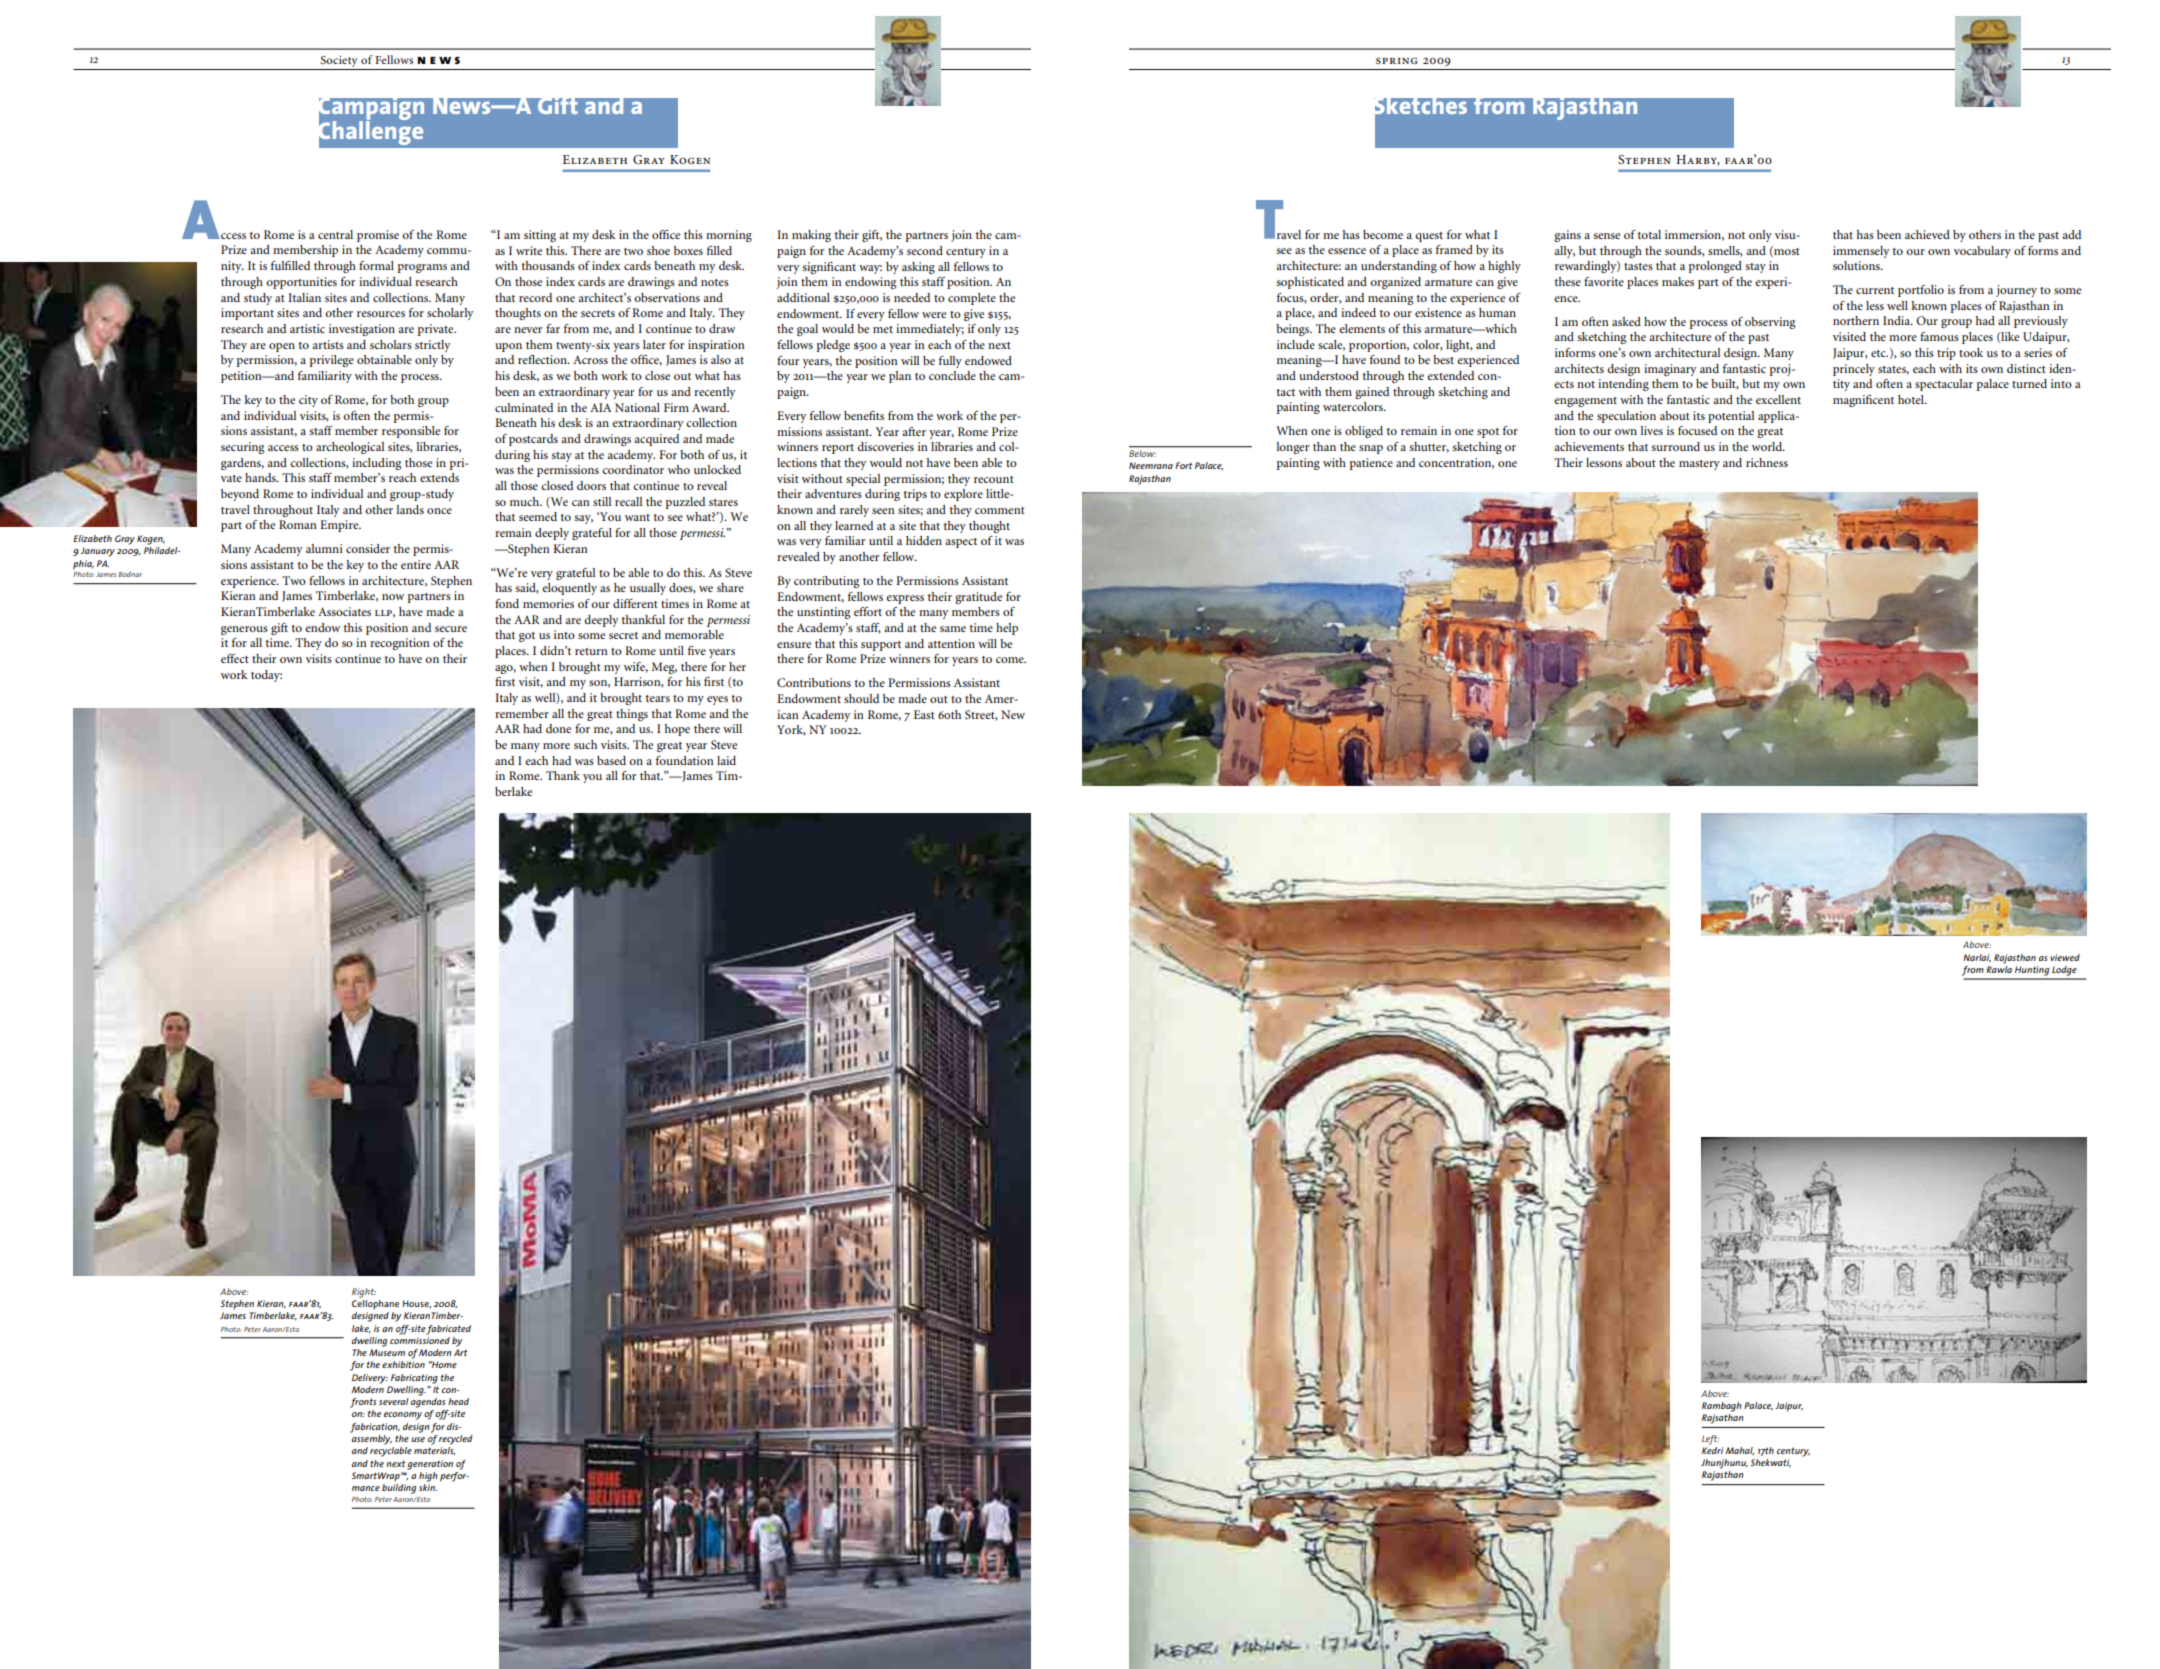  Describe the element at coordinates (364, 1293) in the screenshot. I see `Right` at that location.
